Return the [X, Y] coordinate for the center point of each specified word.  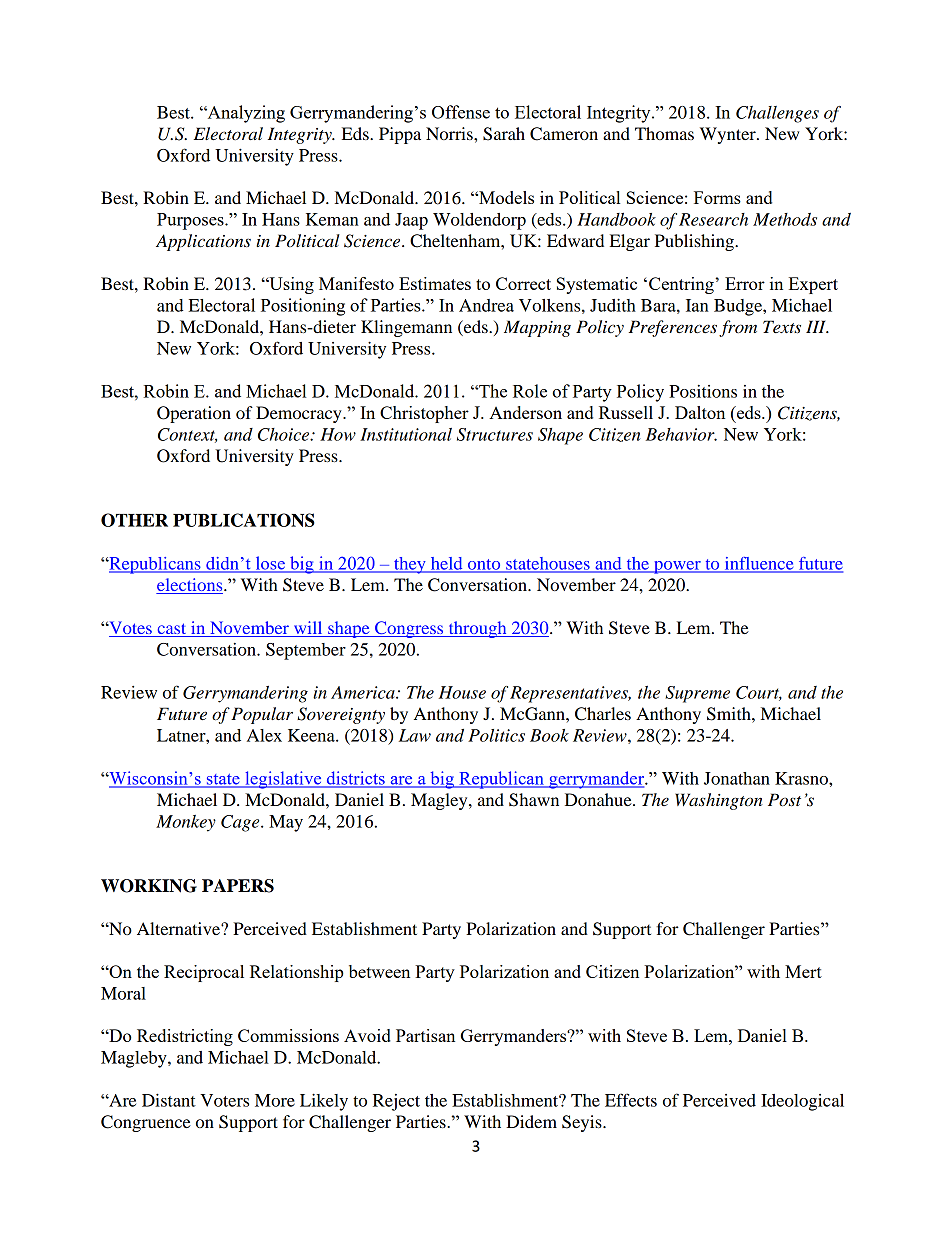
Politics [496, 735]
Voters [224, 1100]
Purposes [191, 221]
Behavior [681, 434]
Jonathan [737, 778]
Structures [495, 434]
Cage [241, 823]
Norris [450, 133]
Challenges [777, 114]
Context [187, 435]
